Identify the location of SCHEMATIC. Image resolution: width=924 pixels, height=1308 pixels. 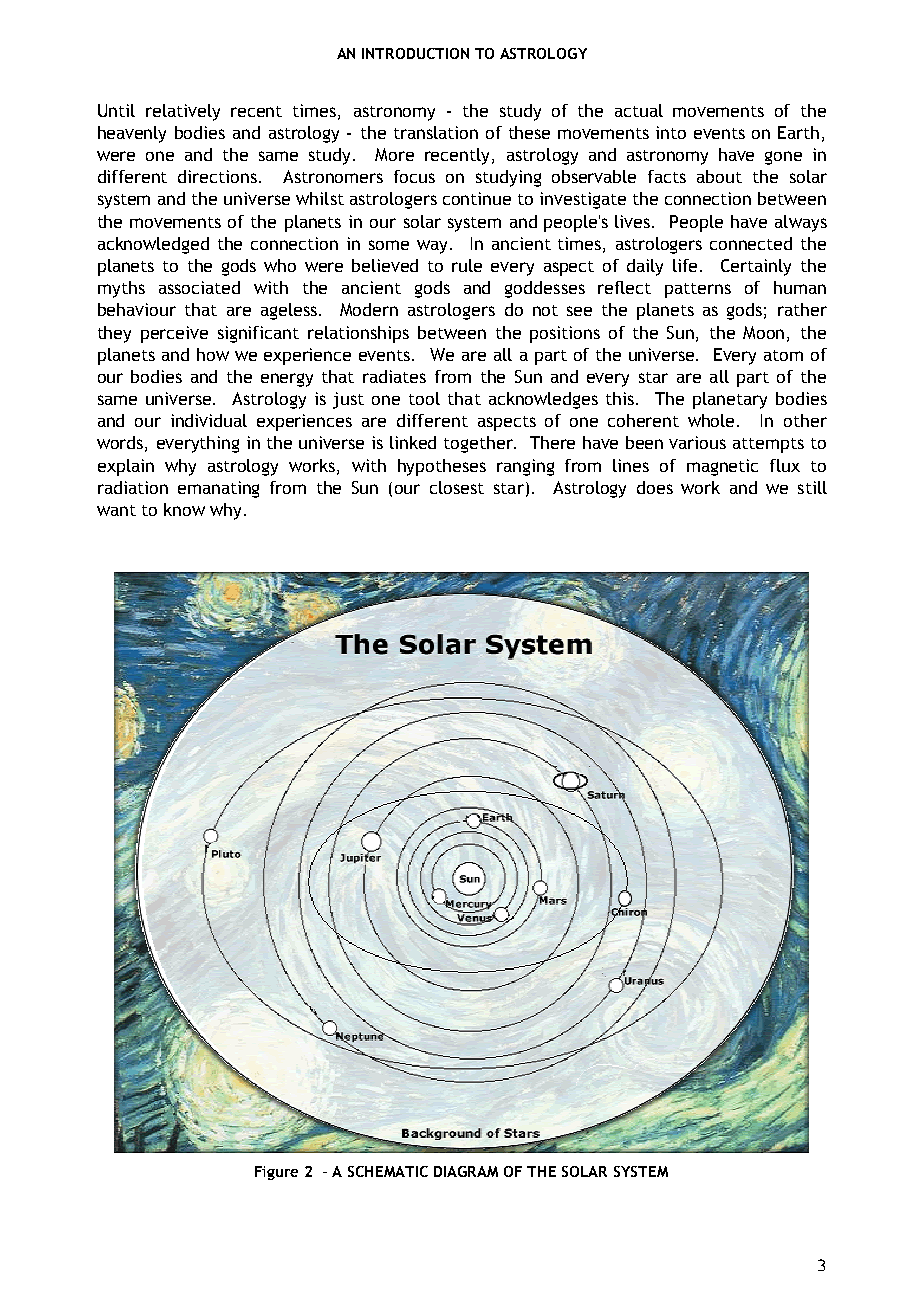
(388, 1171).
